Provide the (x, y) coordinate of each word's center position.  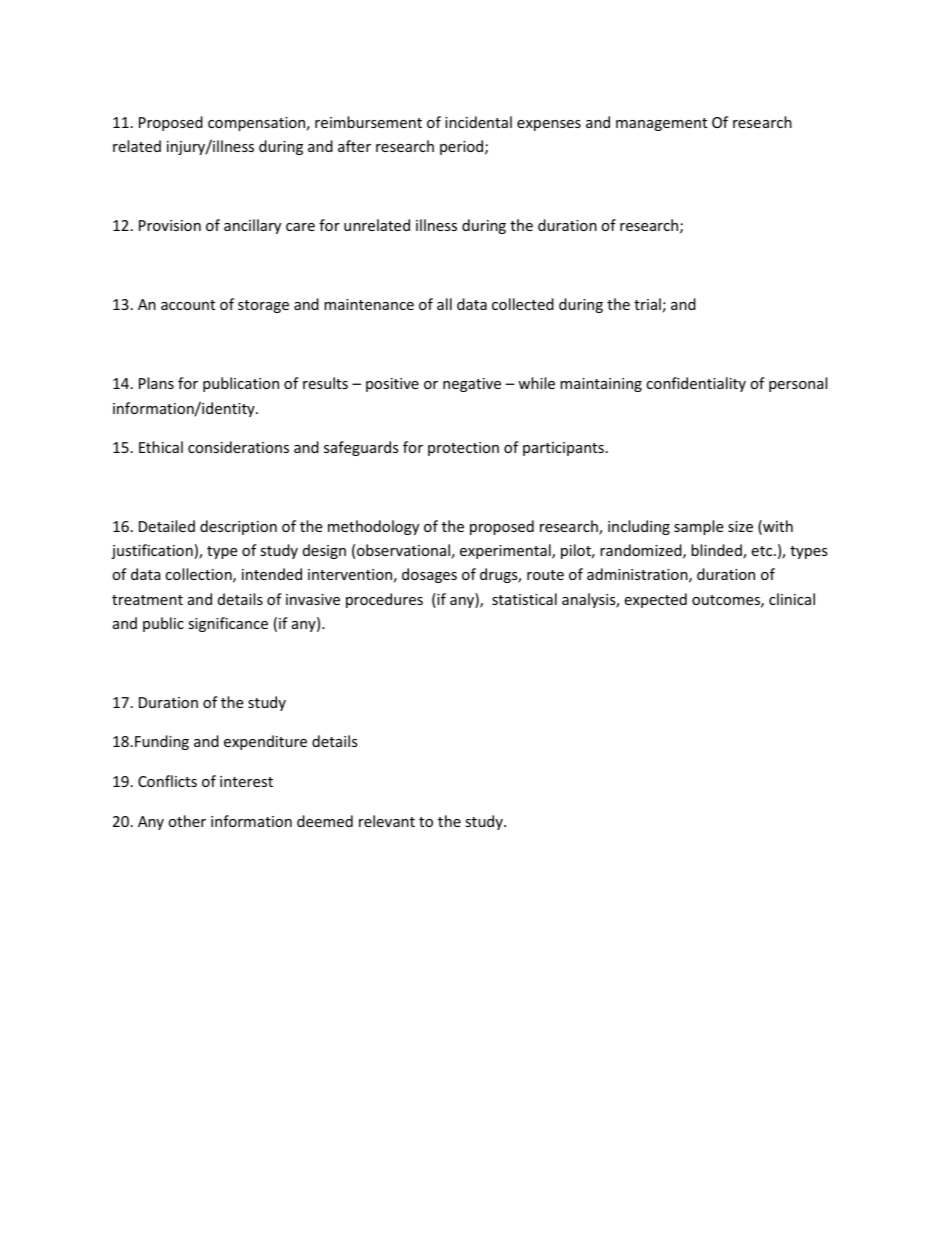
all (444, 304)
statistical (524, 599)
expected (655, 600)
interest (246, 781)
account (188, 305)
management (661, 124)
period (463, 147)
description (238, 527)
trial (647, 304)
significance (228, 624)
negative (472, 385)
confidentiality (696, 384)
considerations (238, 447)
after (354, 146)
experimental (506, 551)
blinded (717, 551)
